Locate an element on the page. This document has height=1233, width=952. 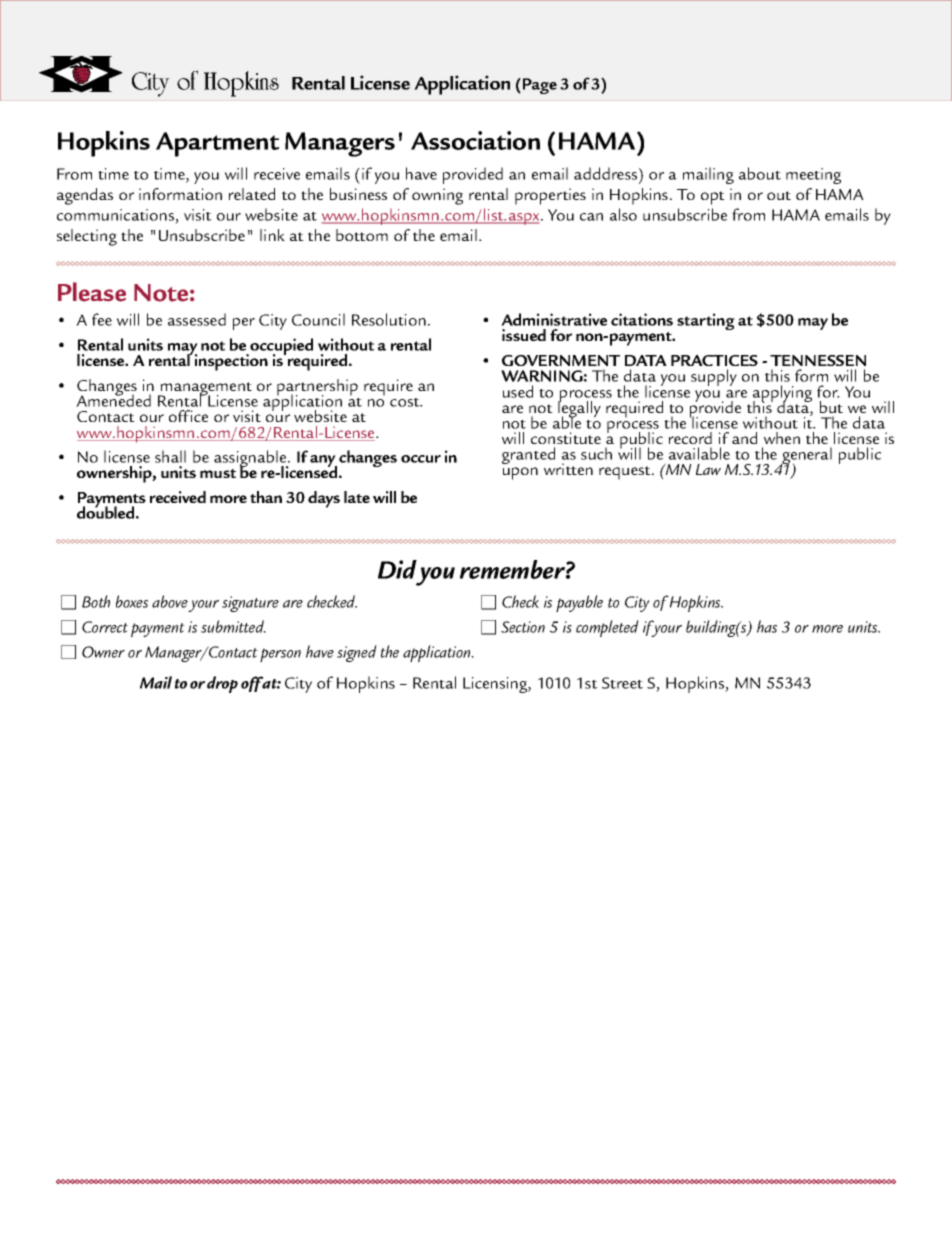
Association is located at coordinates (475, 140).
